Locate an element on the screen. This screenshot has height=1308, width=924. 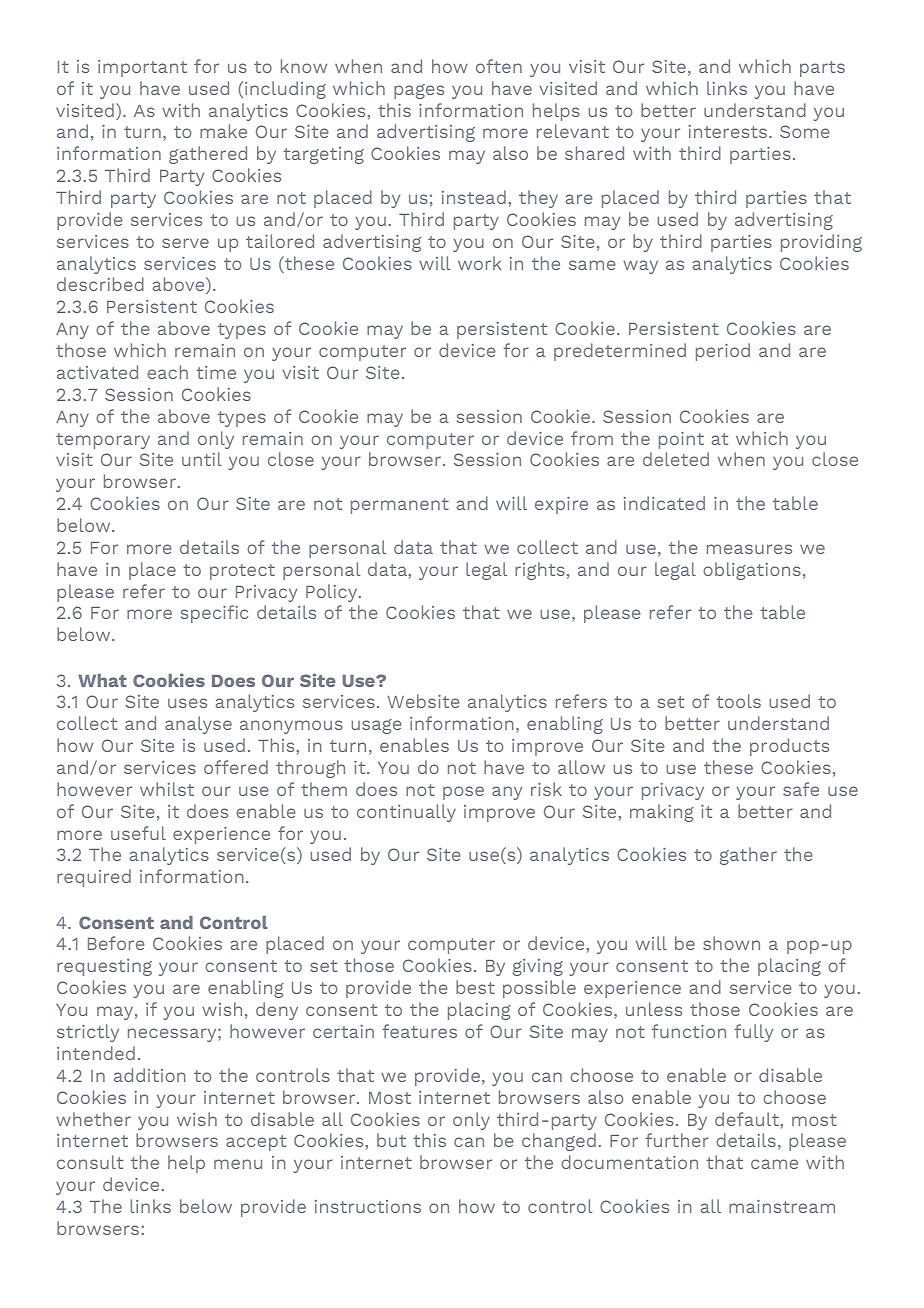
pages is located at coordinates (419, 91).
